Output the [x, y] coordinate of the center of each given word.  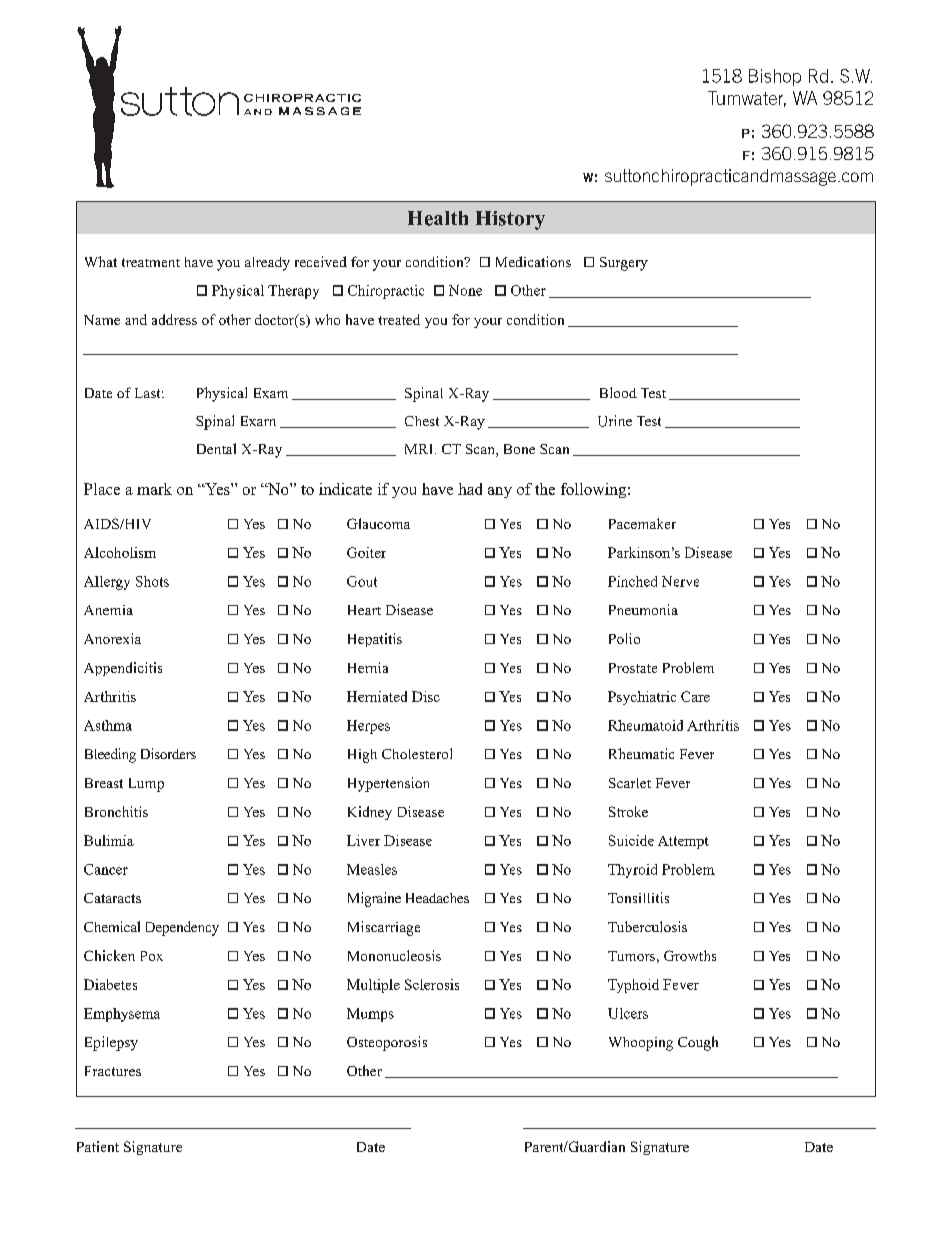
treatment [151, 262]
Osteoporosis [387, 1043]
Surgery [624, 264]
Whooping [641, 1044]
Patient [98, 1146]
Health [438, 218]
